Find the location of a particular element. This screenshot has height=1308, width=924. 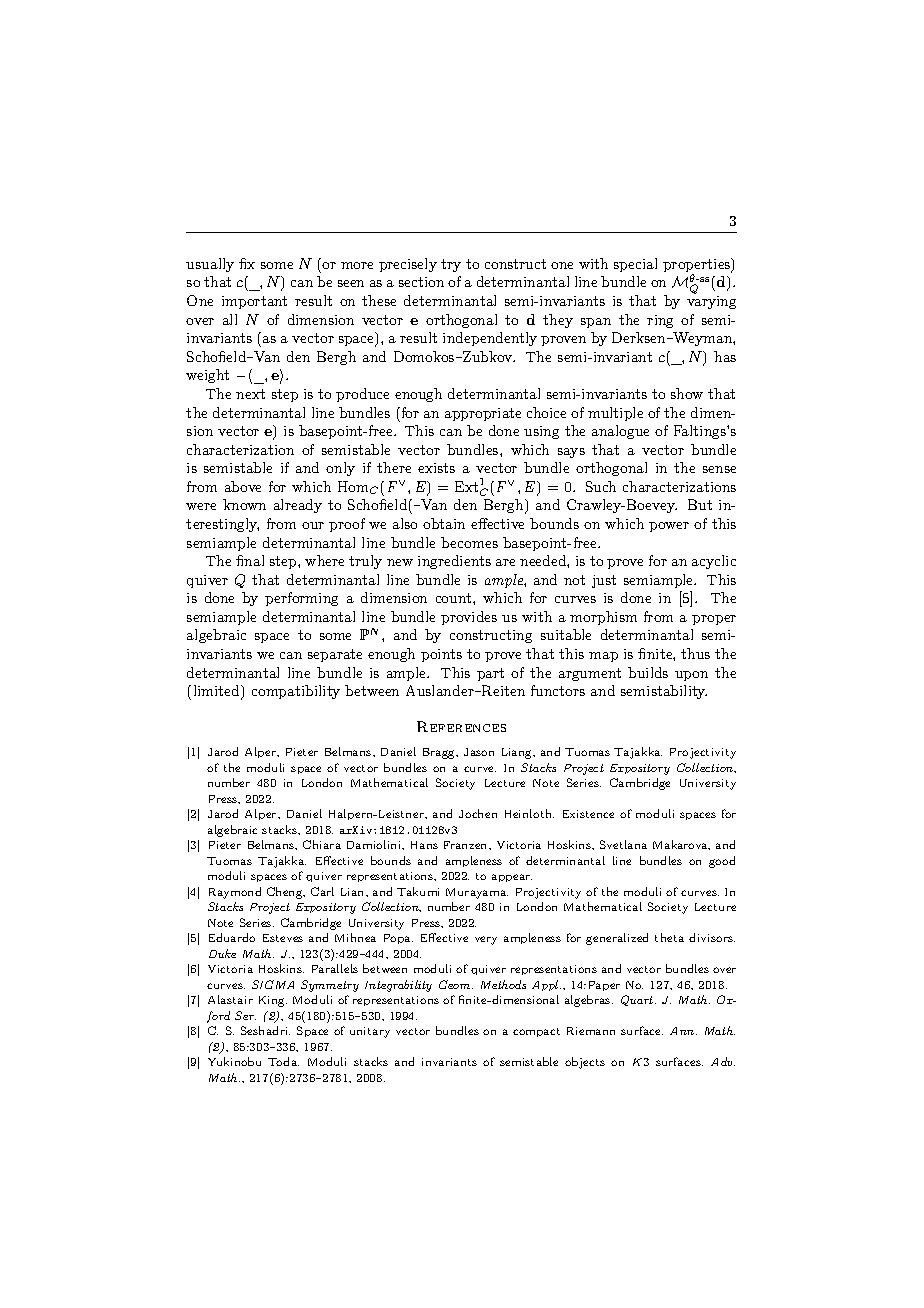

points is located at coordinates (441, 655).
